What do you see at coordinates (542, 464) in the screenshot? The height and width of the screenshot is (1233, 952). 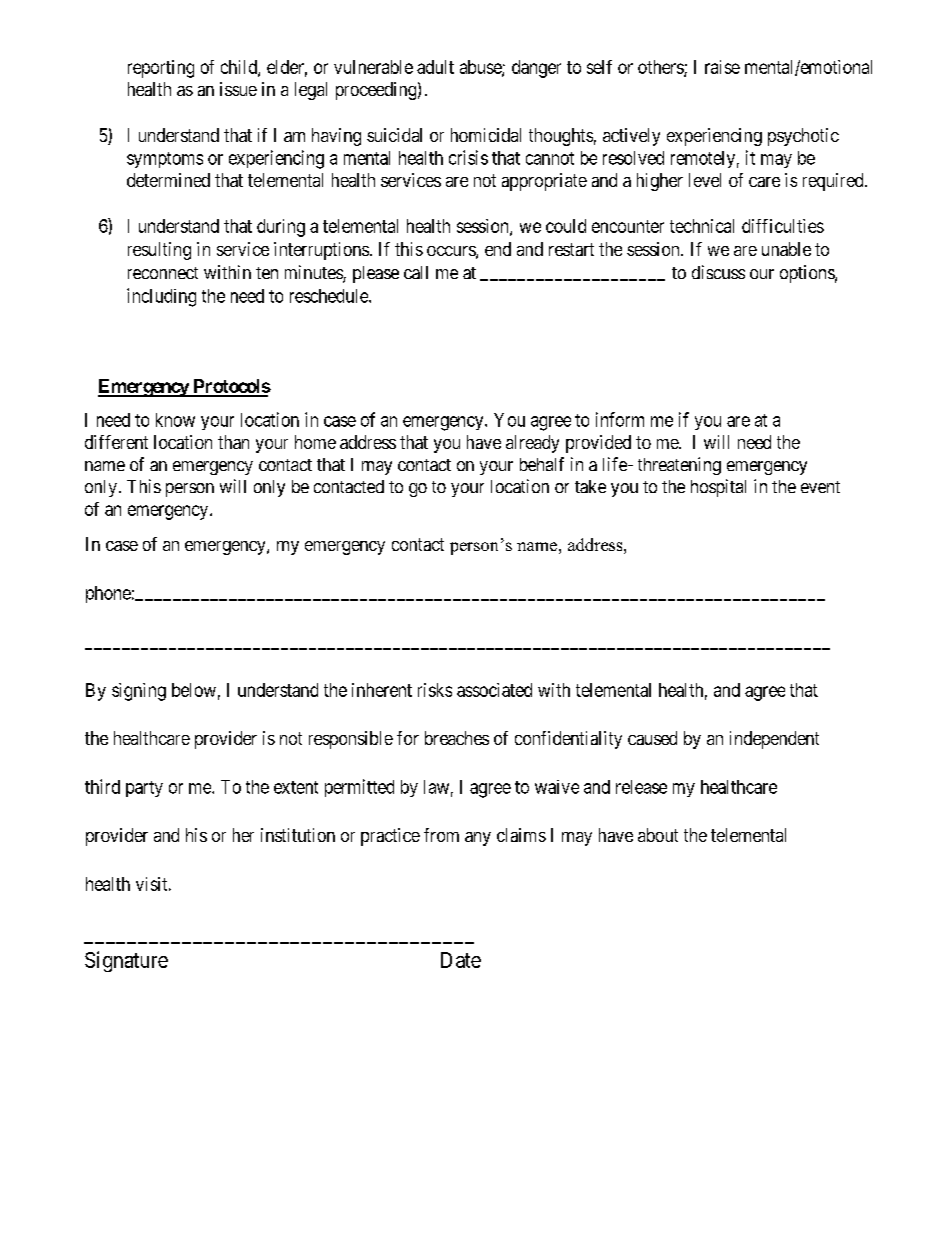 I see `behalf` at bounding box center [542, 464].
